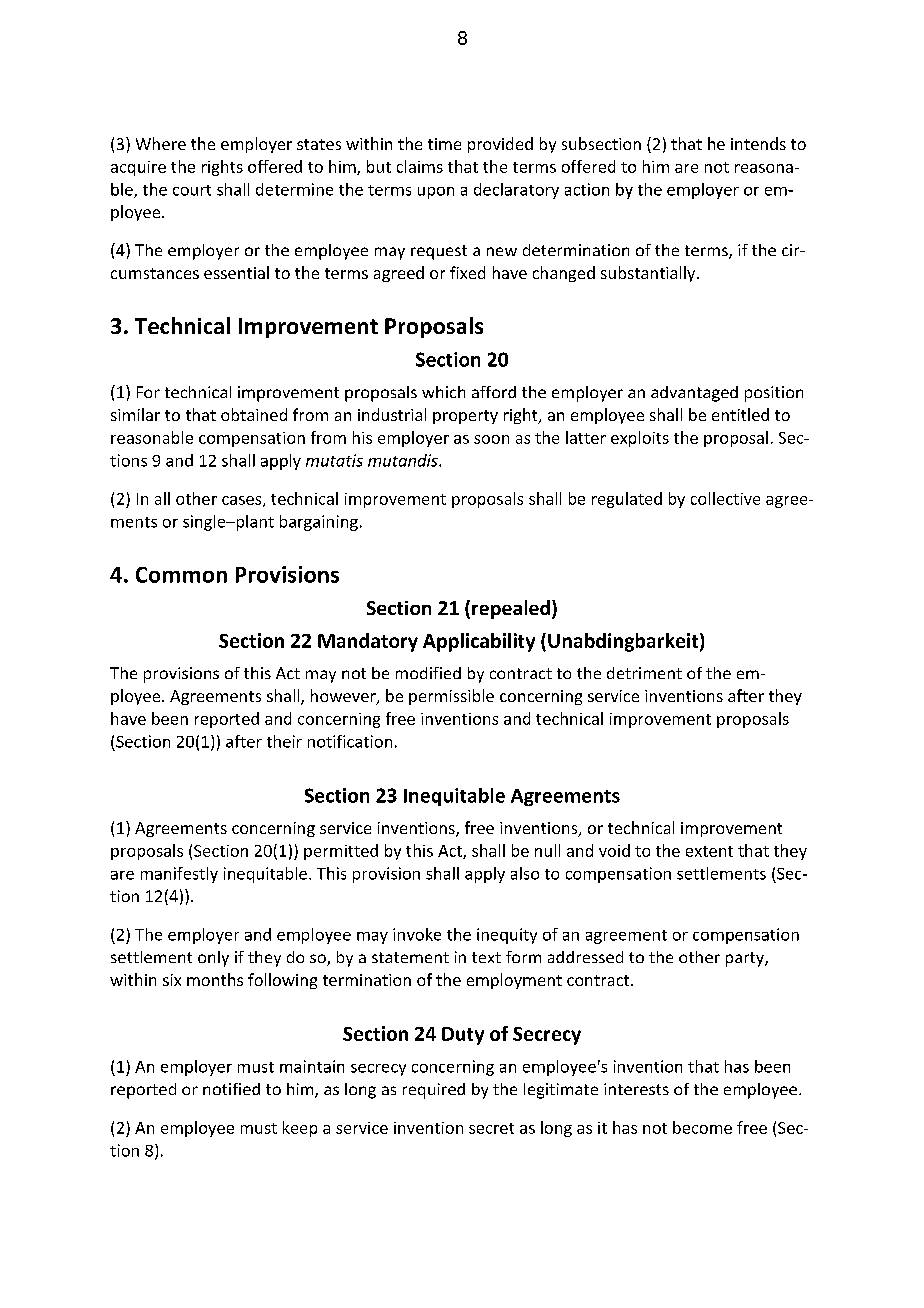  I want to click on intends, so click(758, 143).
